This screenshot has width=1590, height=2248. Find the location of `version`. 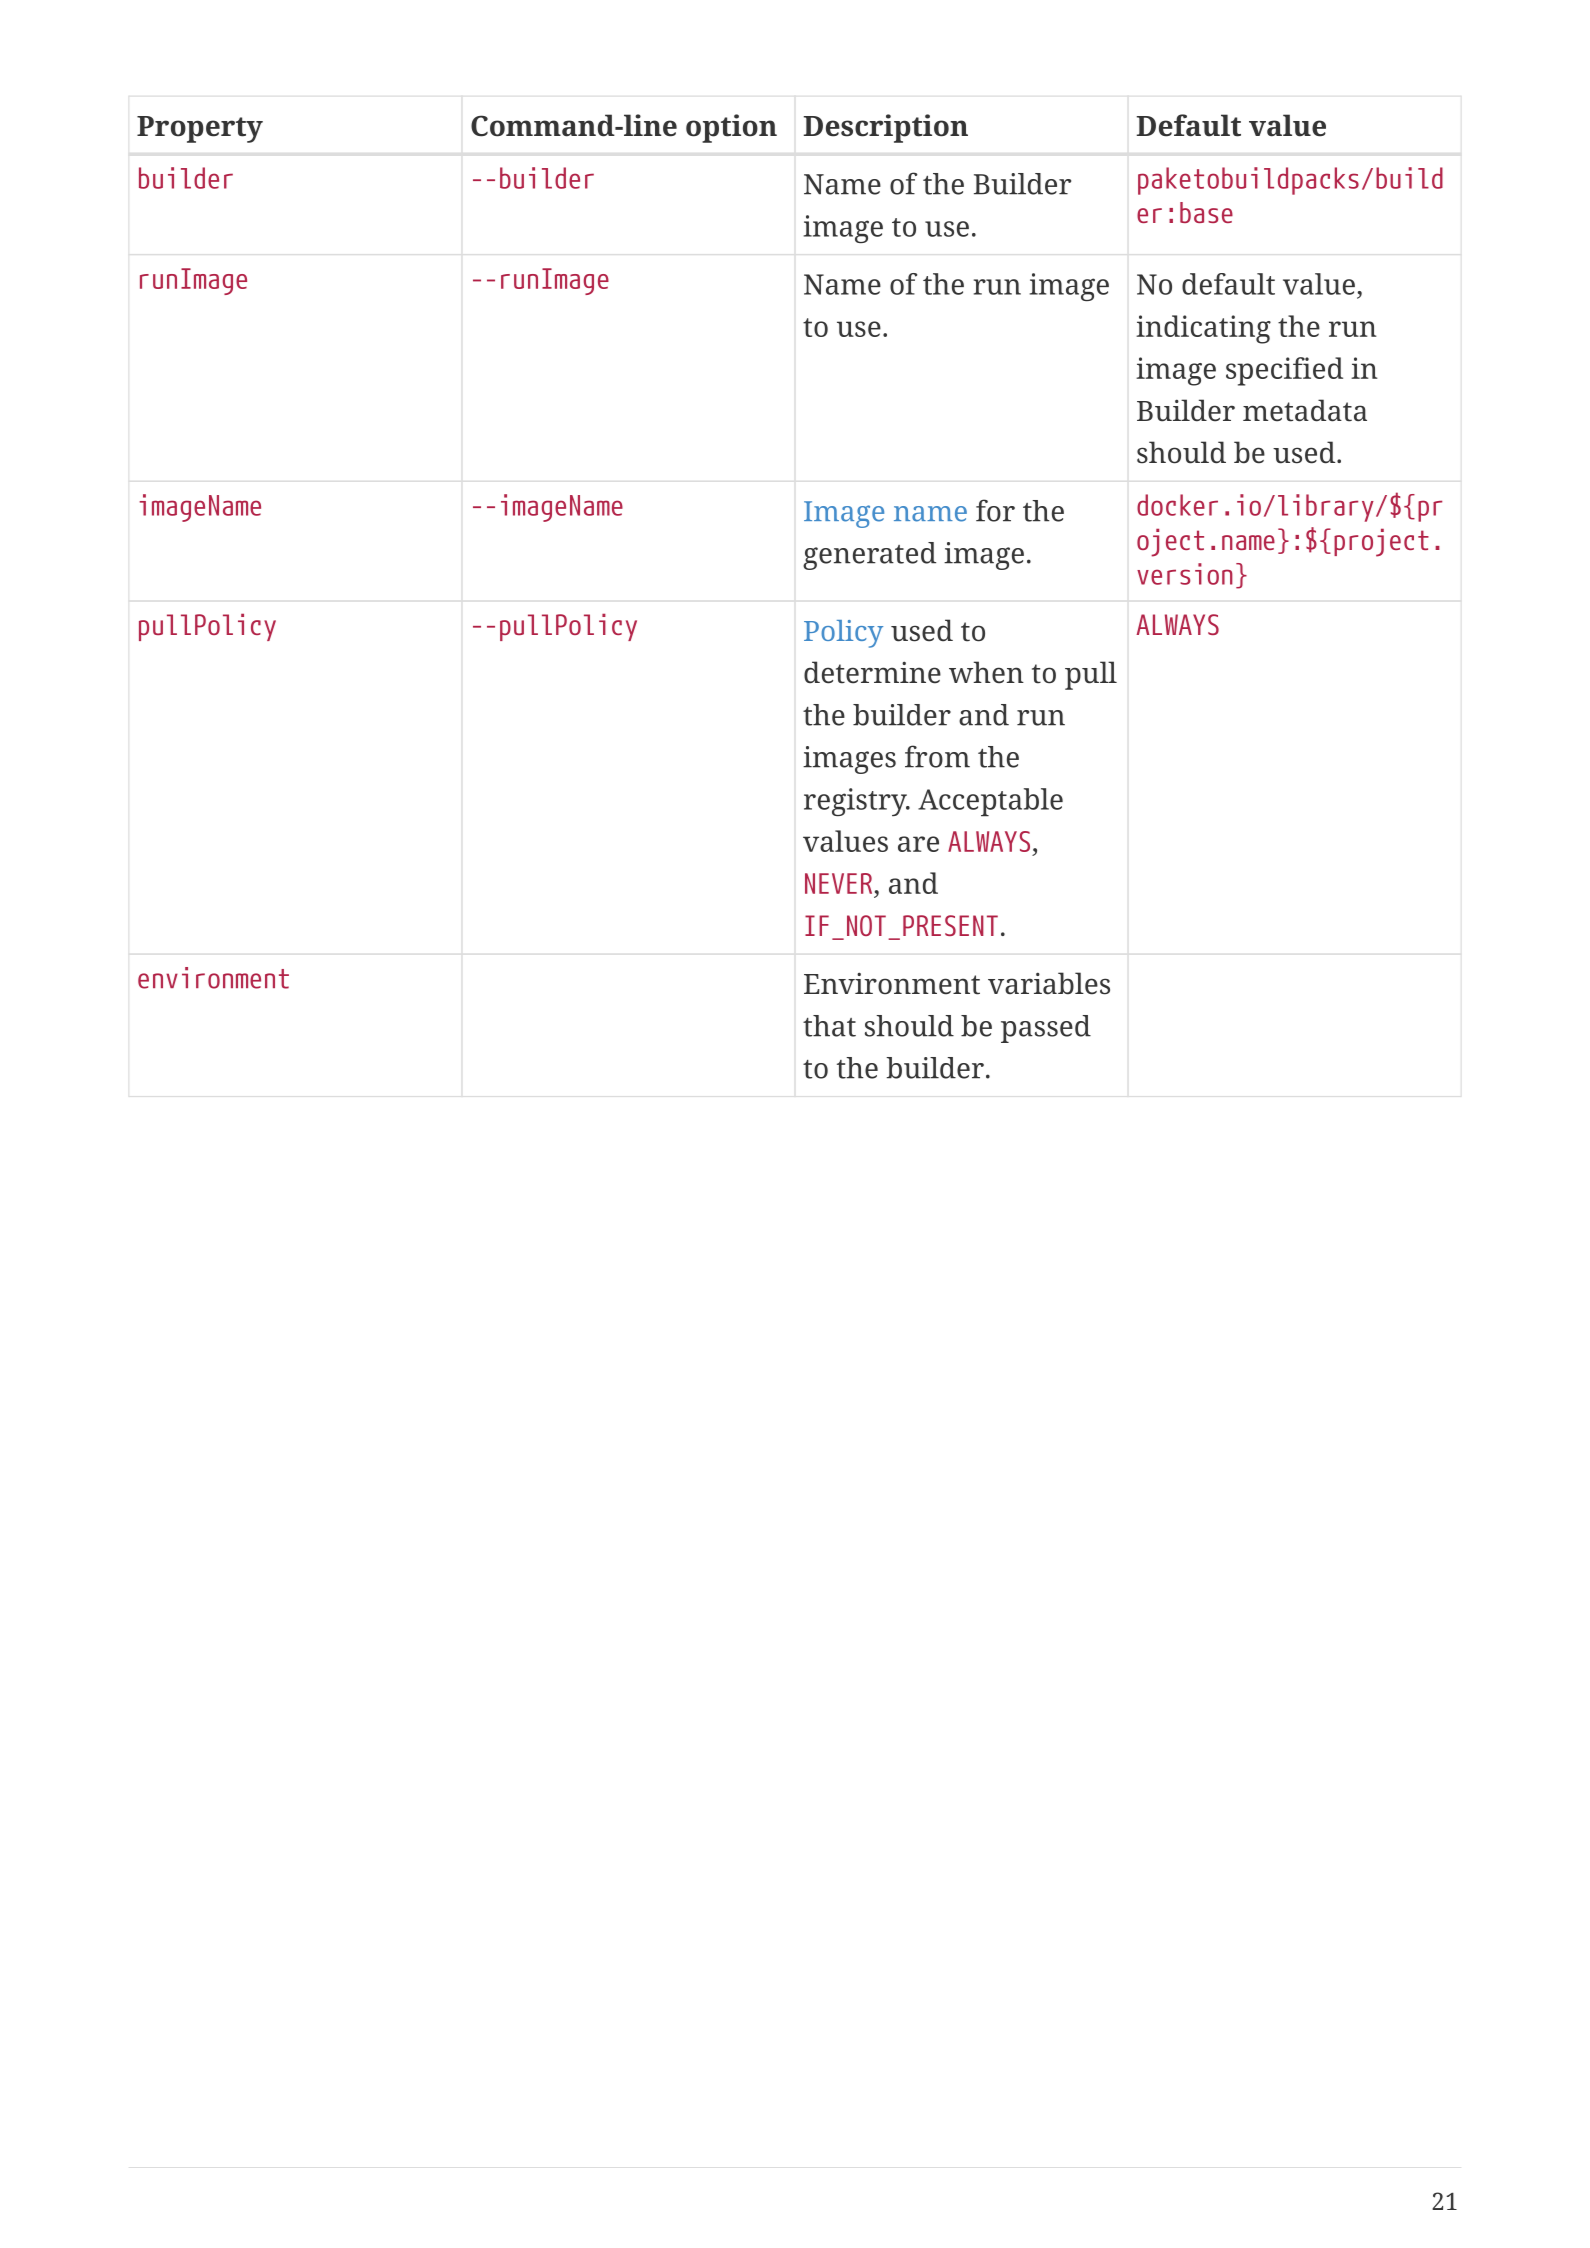

version is located at coordinates (1185, 574).
